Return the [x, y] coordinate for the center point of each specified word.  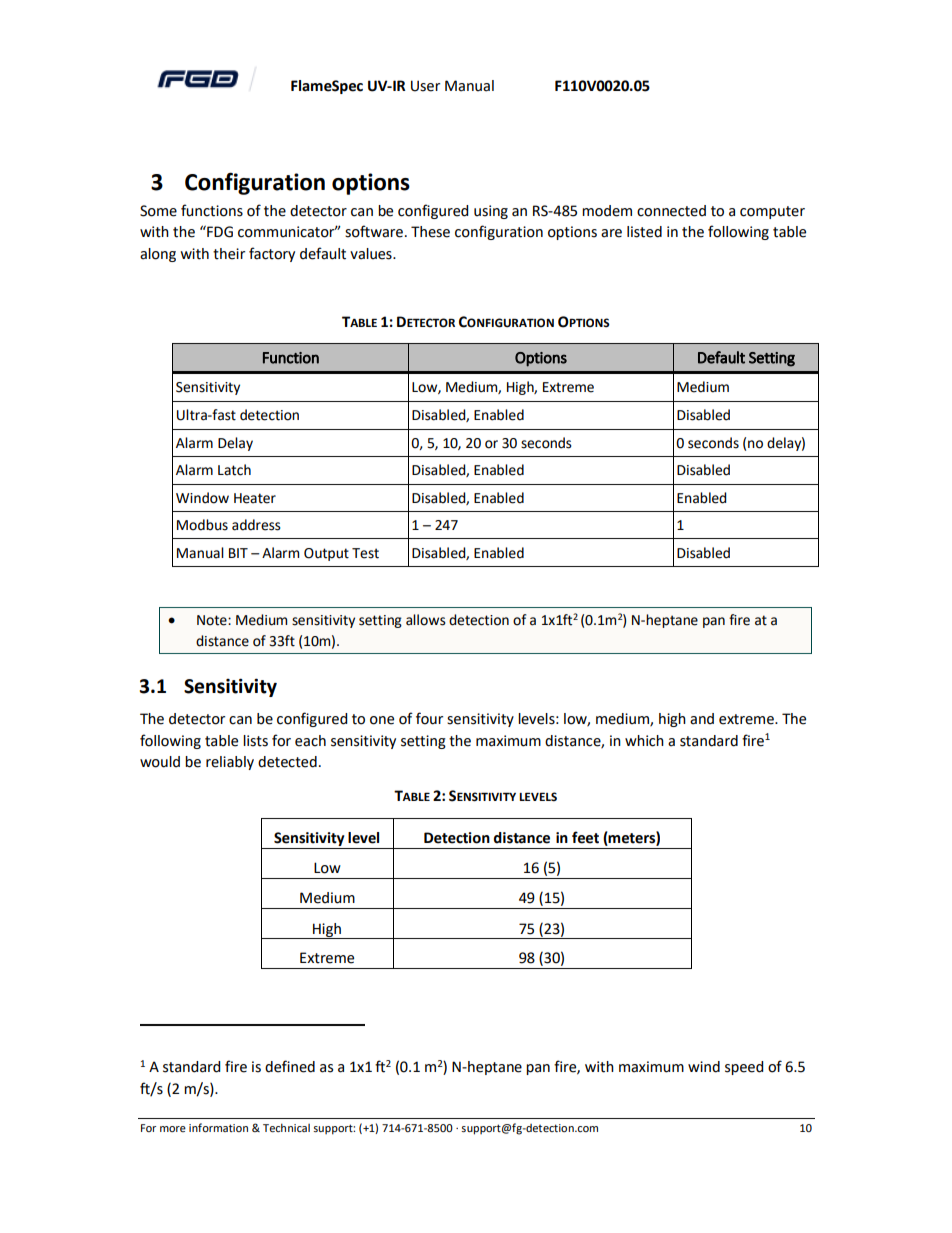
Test [365, 553]
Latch [234, 470]
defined [290, 1066]
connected [671, 211]
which [644, 741]
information [218, 1127]
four [429, 718]
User [425, 86]
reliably [230, 763]
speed [744, 1068]
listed [644, 232]
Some [158, 211]
